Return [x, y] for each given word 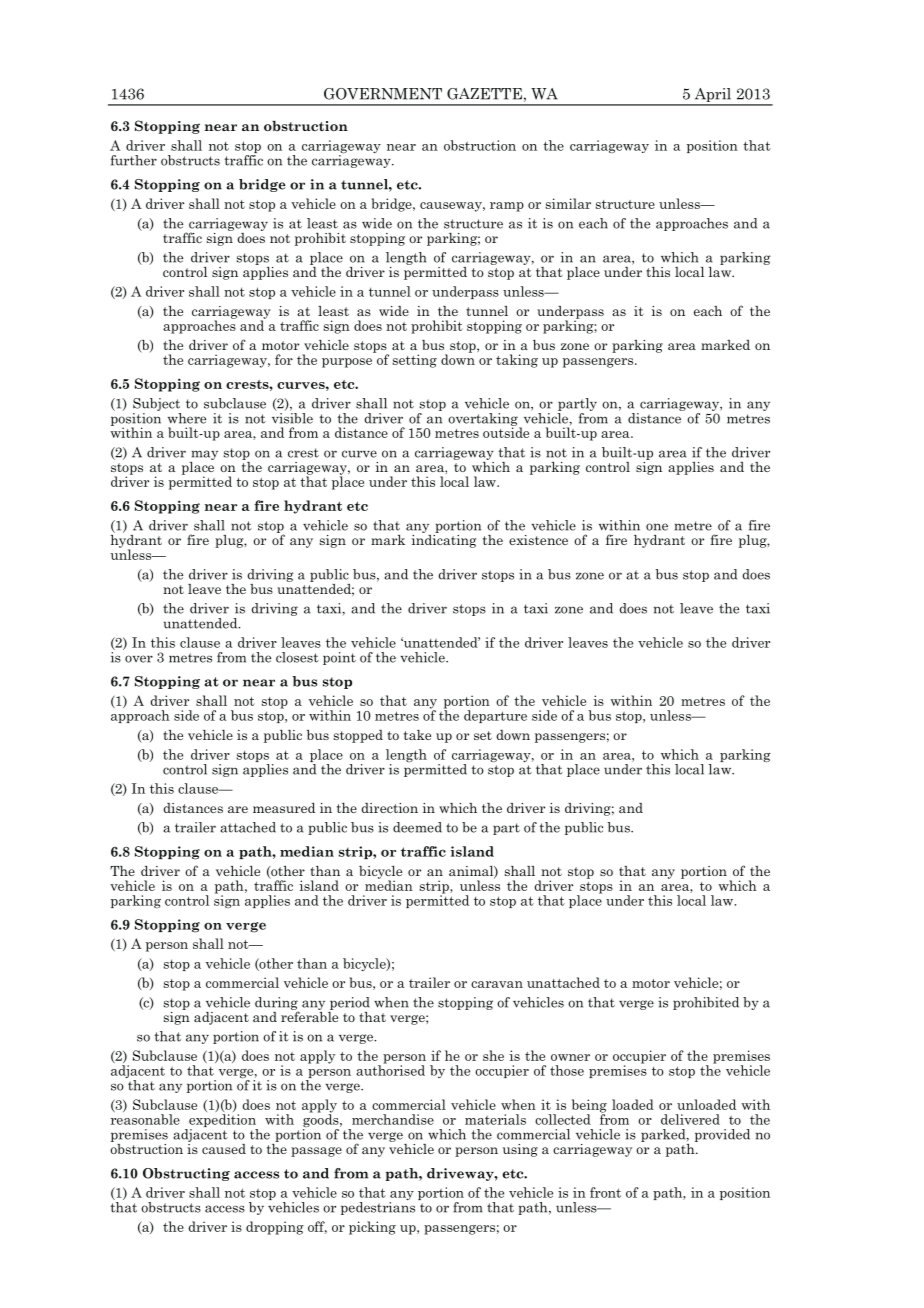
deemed [417, 827]
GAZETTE [484, 94]
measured [284, 808]
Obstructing [186, 1174]
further [134, 160]
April [713, 96]
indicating [444, 540]
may [205, 455]
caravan [497, 984]
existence [538, 540]
